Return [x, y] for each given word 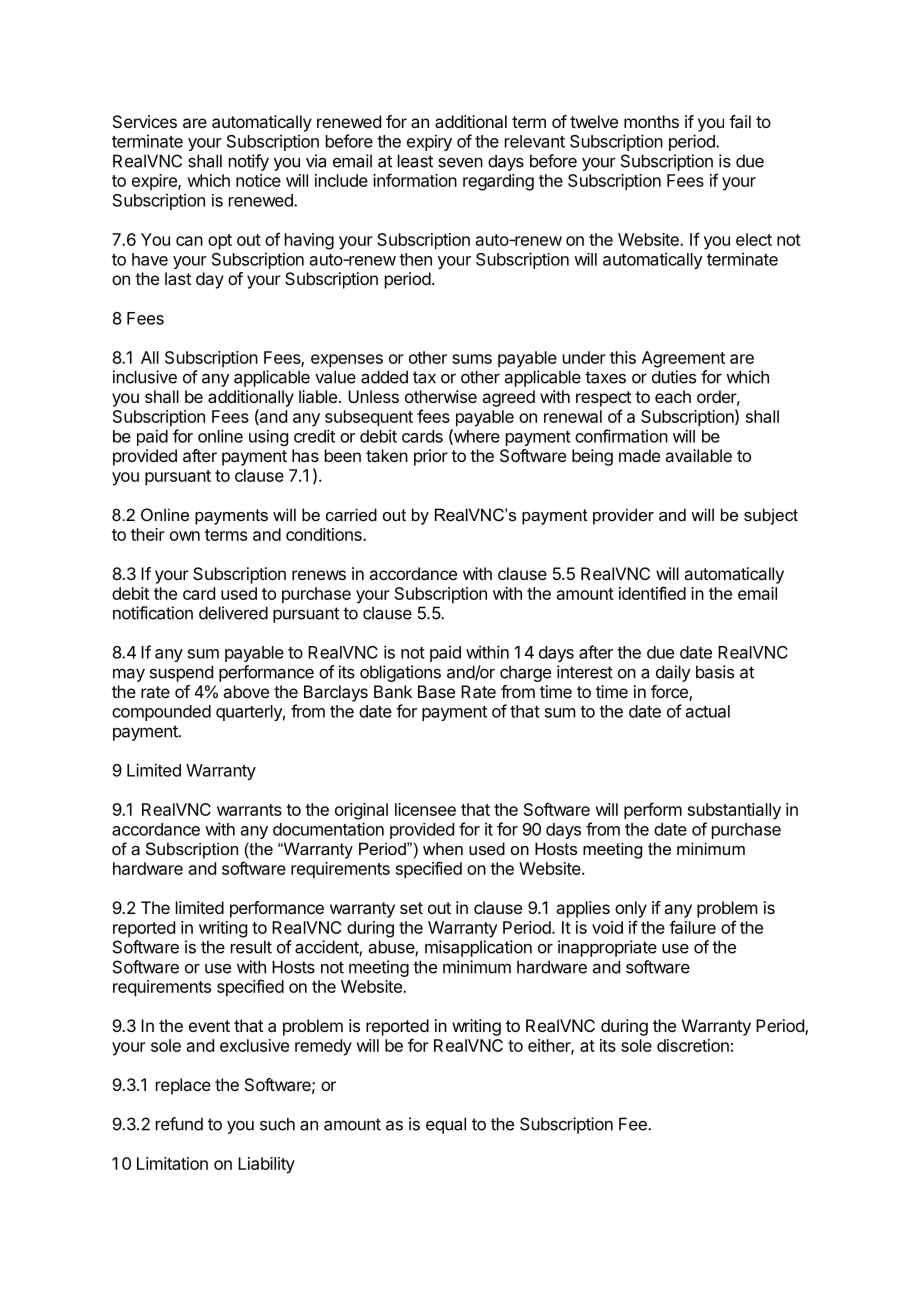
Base [436, 691]
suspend [181, 673]
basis [715, 672]
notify [249, 162]
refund [179, 1124]
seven [460, 163]
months [651, 121]
